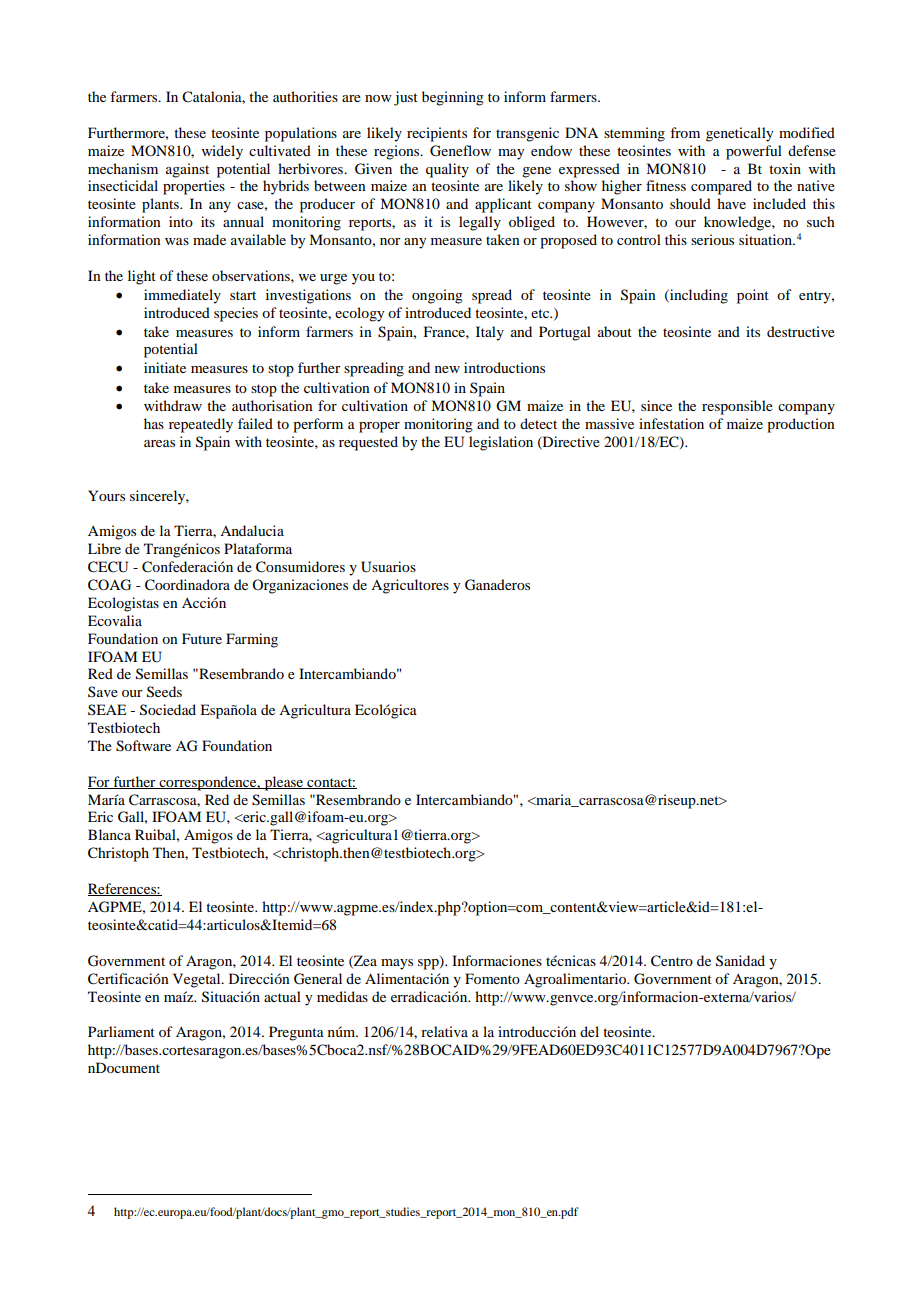  What do you see at coordinates (202, 638) in the screenshot?
I see `Future` at bounding box center [202, 638].
